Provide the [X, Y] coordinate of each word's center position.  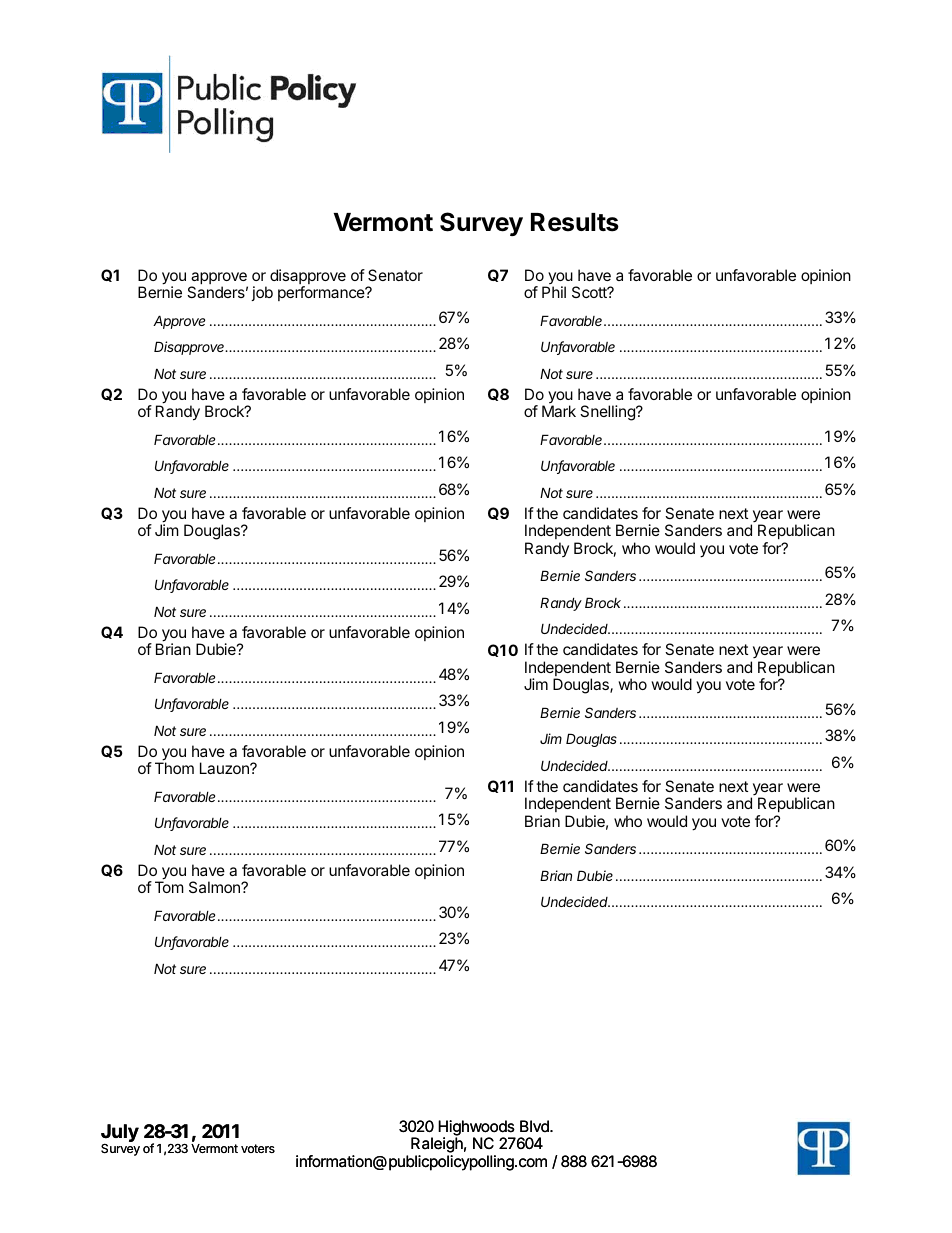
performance [322, 293]
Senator [395, 275]
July [120, 1134]
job [262, 293]
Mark [559, 411]
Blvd [535, 1126]
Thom [174, 768]
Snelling [608, 413]
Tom [169, 887]
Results [575, 222]
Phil [554, 292]
